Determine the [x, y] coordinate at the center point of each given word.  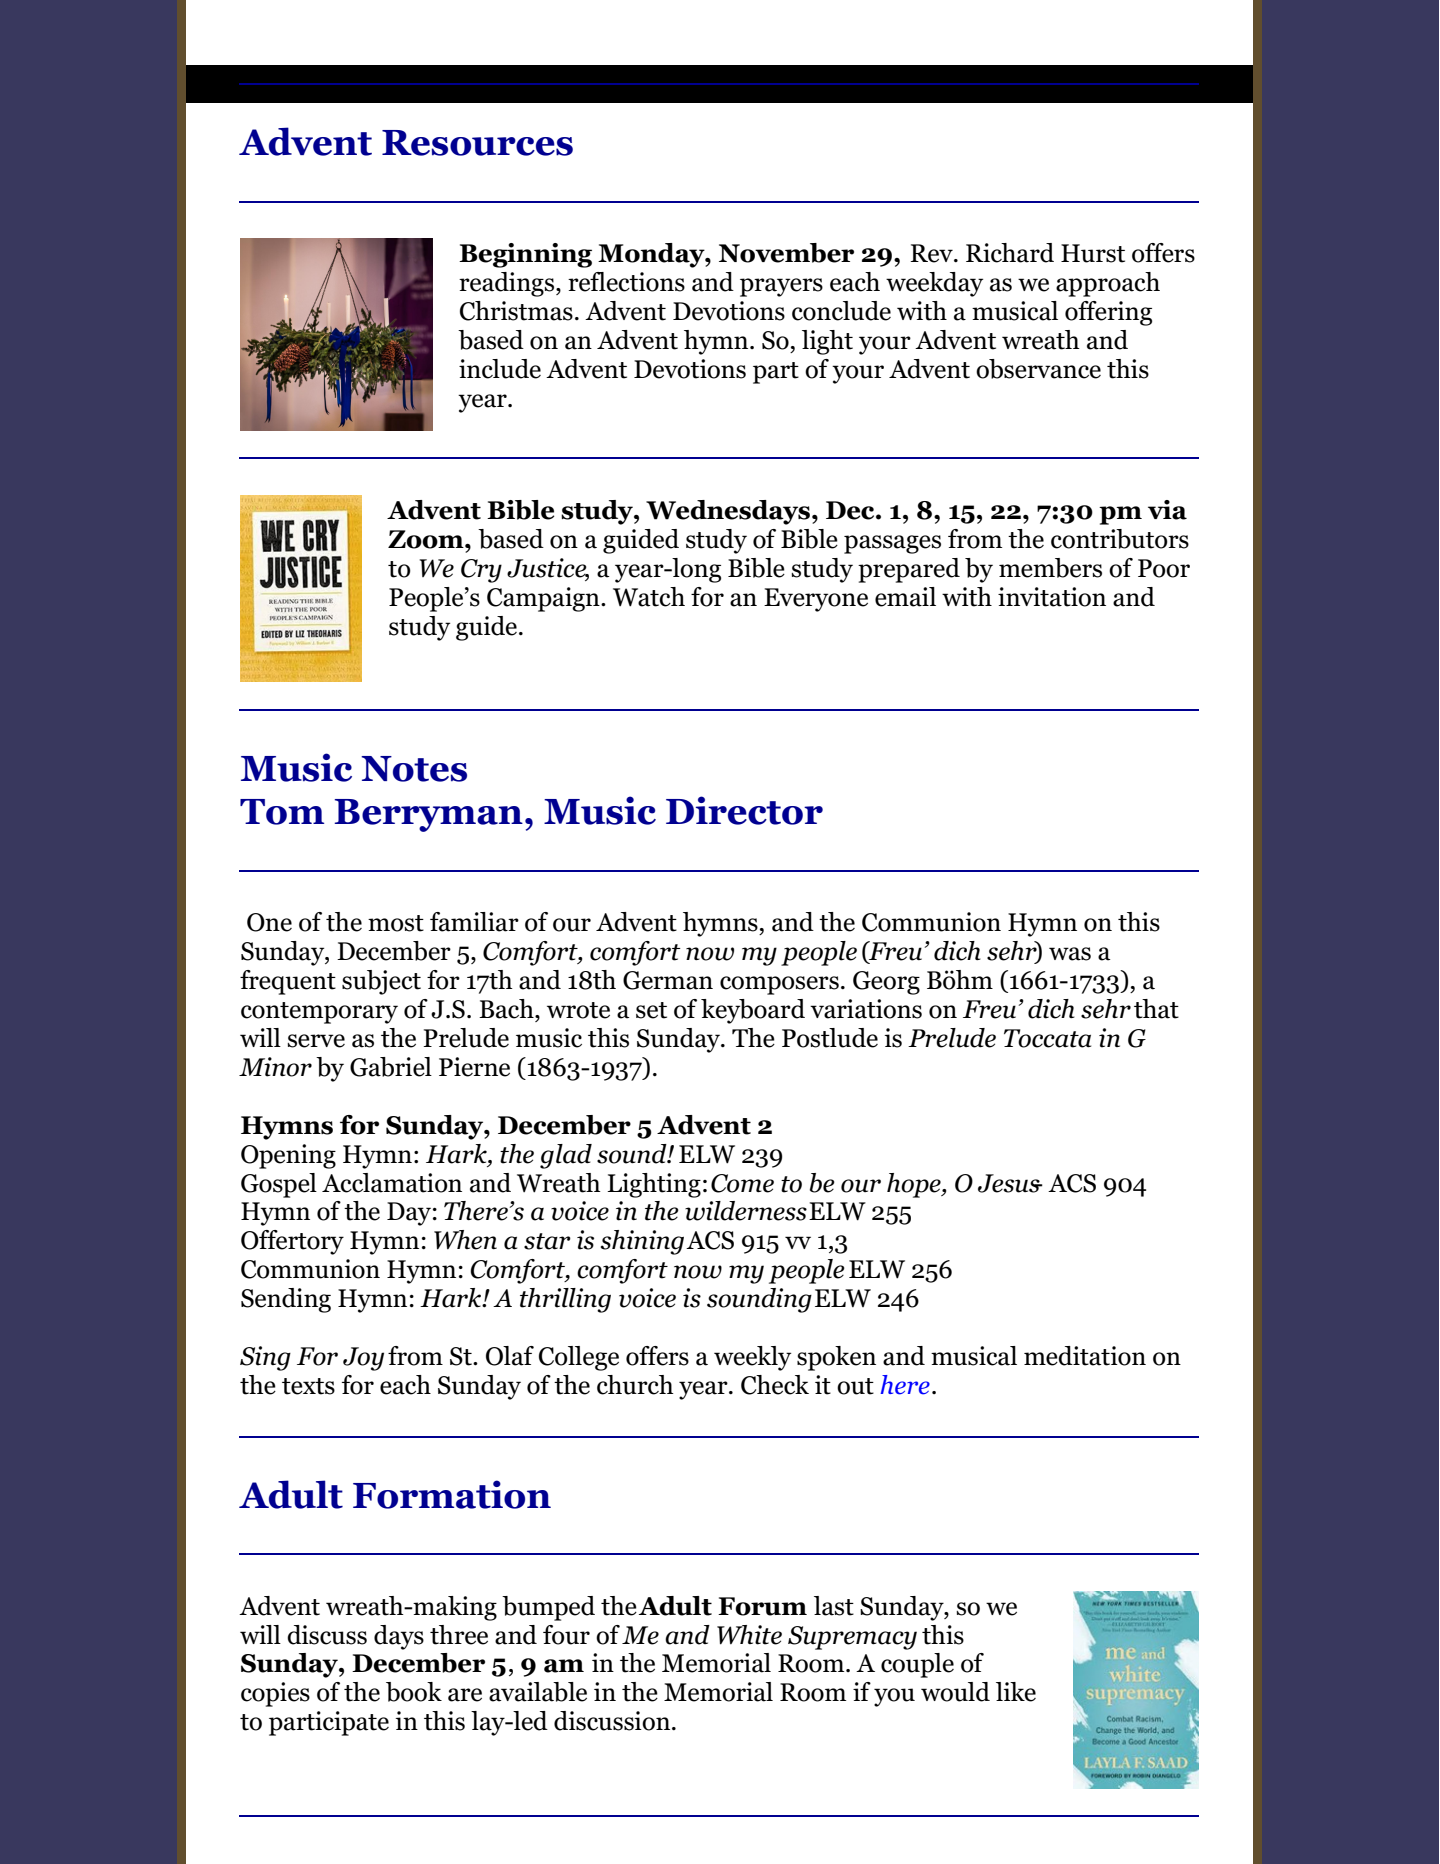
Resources [477, 143]
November [786, 253]
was [1070, 954]
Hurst [1093, 253]
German [668, 980]
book [414, 1692]
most [396, 923]
